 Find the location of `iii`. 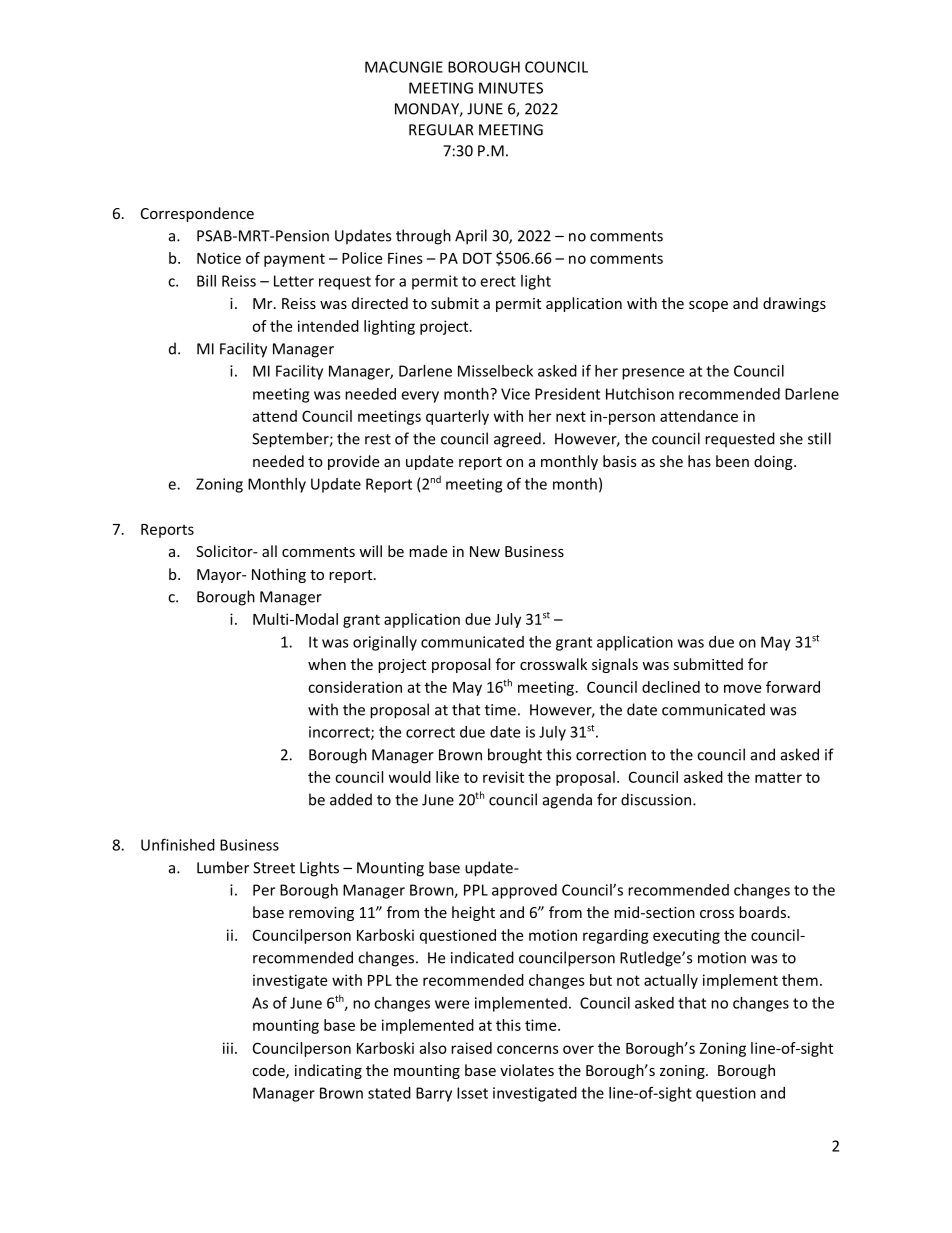

iii is located at coordinates (228, 1048).
